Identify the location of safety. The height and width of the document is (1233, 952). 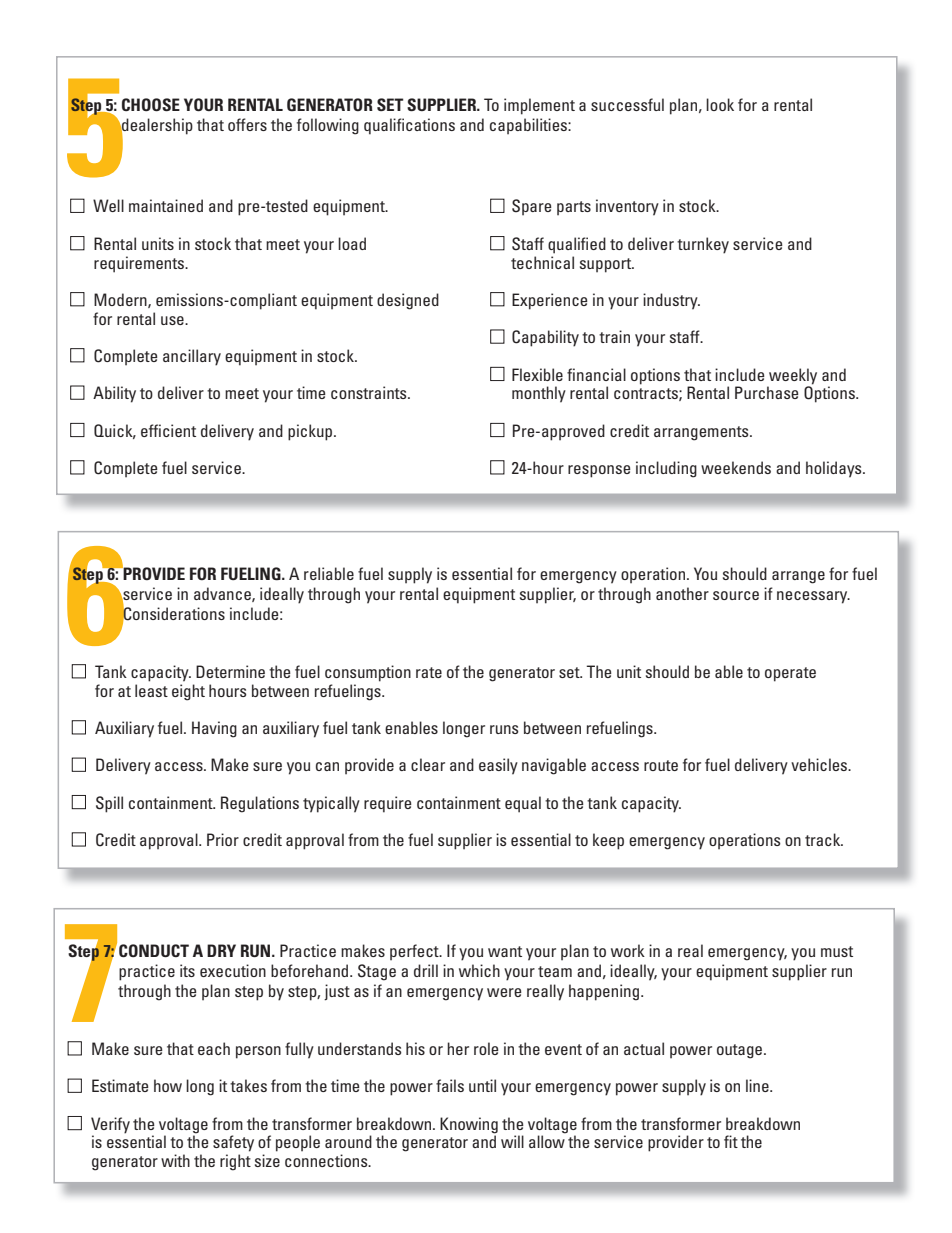
(233, 1143).
